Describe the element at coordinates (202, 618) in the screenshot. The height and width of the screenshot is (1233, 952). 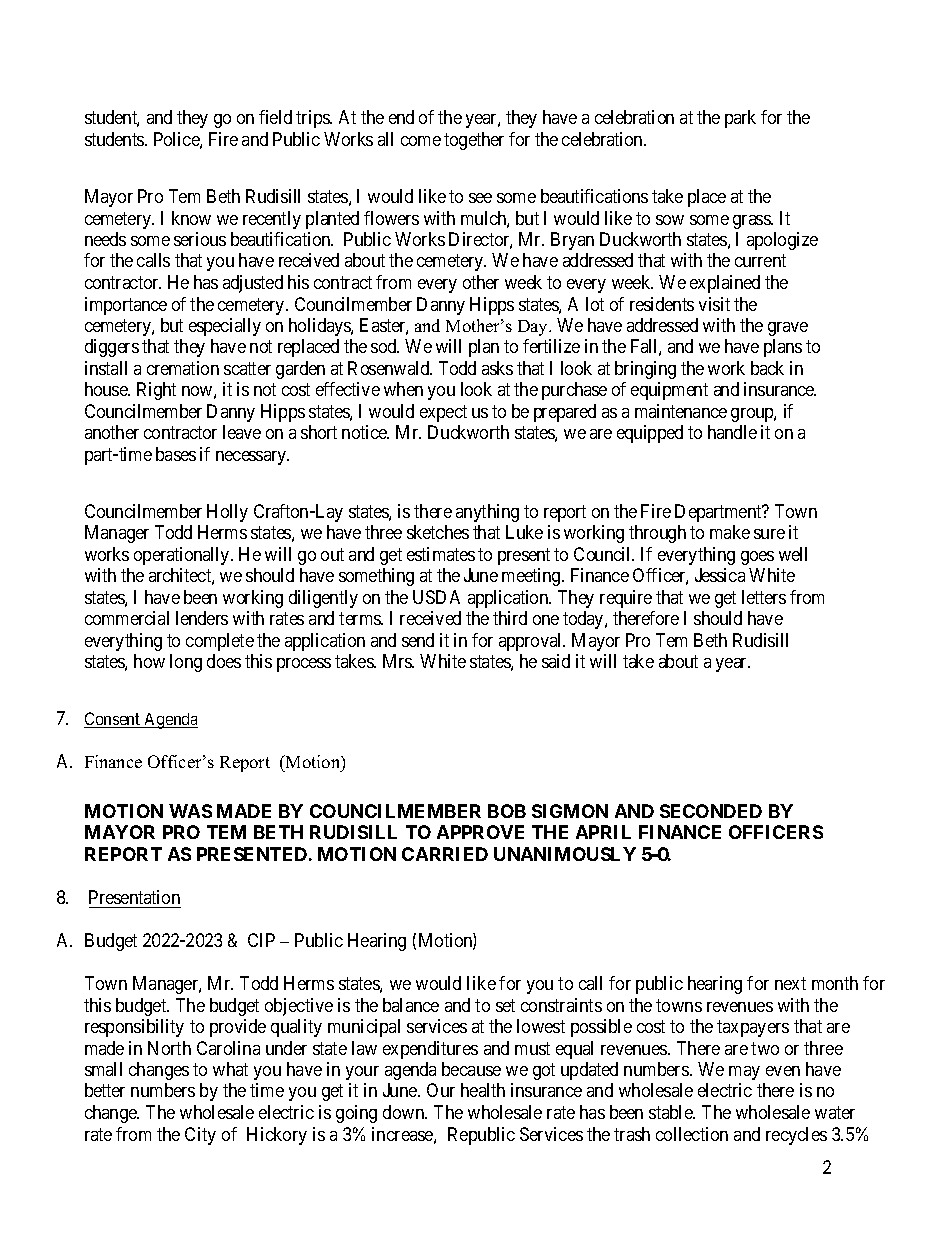
I see `lenders` at that location.
